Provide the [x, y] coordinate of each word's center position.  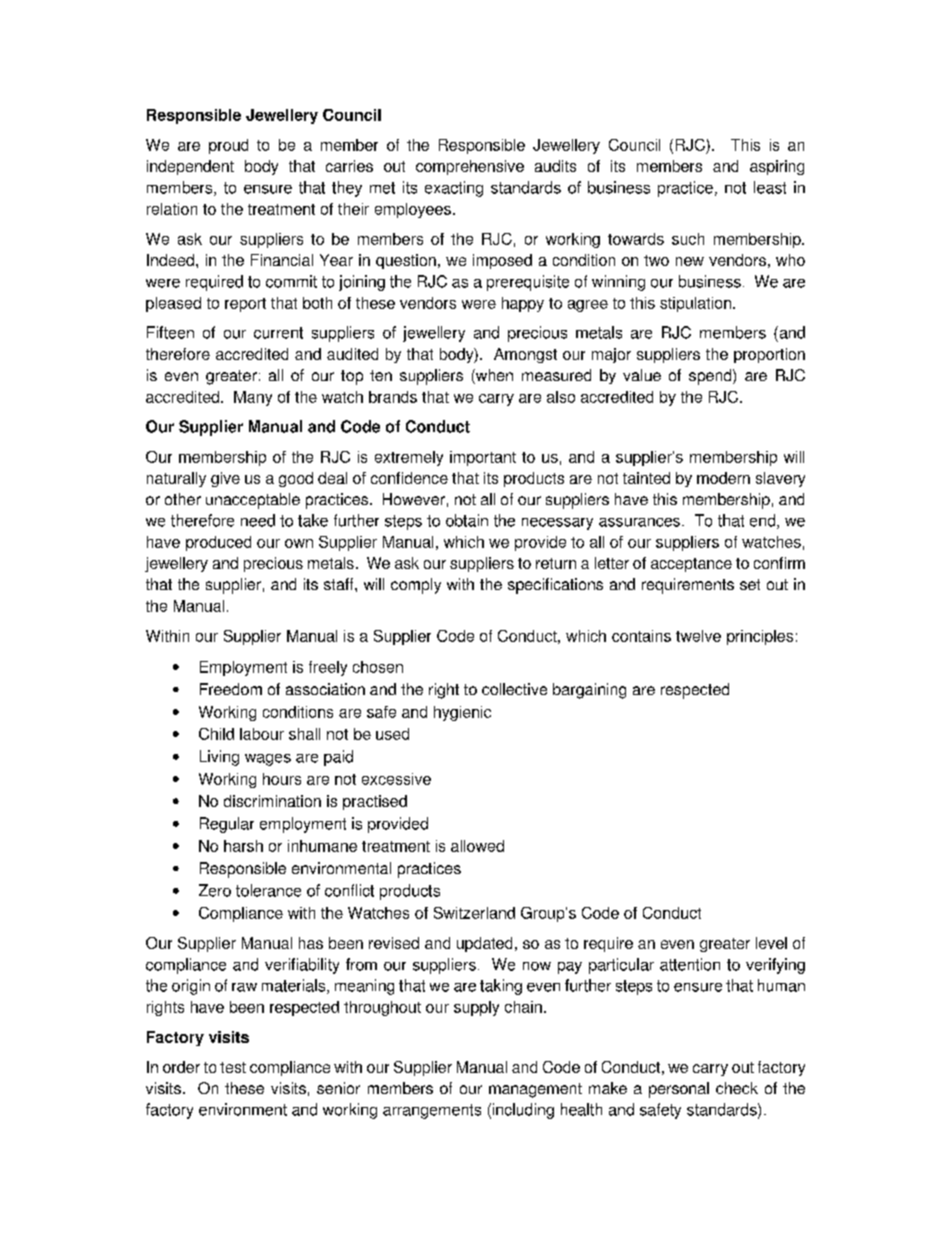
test [233, 1067]
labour [262, 734]
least [770, 187]
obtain [467, 520]
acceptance [691, 565]
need [258, 520]
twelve [698, 636]
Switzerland [474, 913]
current [278, 333]
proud [228, 146]
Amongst [525, 355]
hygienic [462, 713]
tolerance [268, 890]
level [771, 943]
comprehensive [470, 167]
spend [711, 377]
